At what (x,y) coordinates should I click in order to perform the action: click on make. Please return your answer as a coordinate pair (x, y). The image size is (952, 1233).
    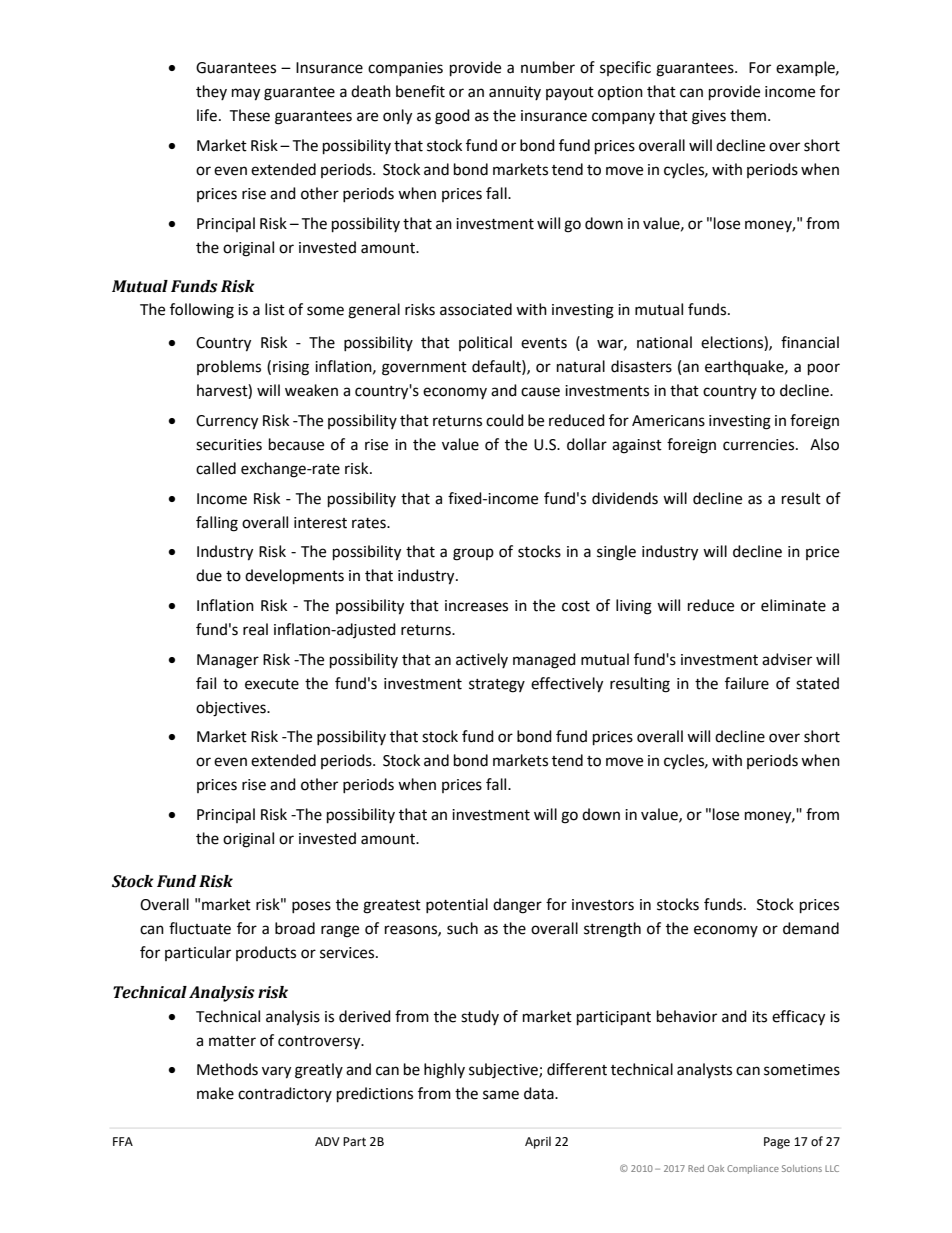
    Looking at the image, I should click on (215, 1093).
